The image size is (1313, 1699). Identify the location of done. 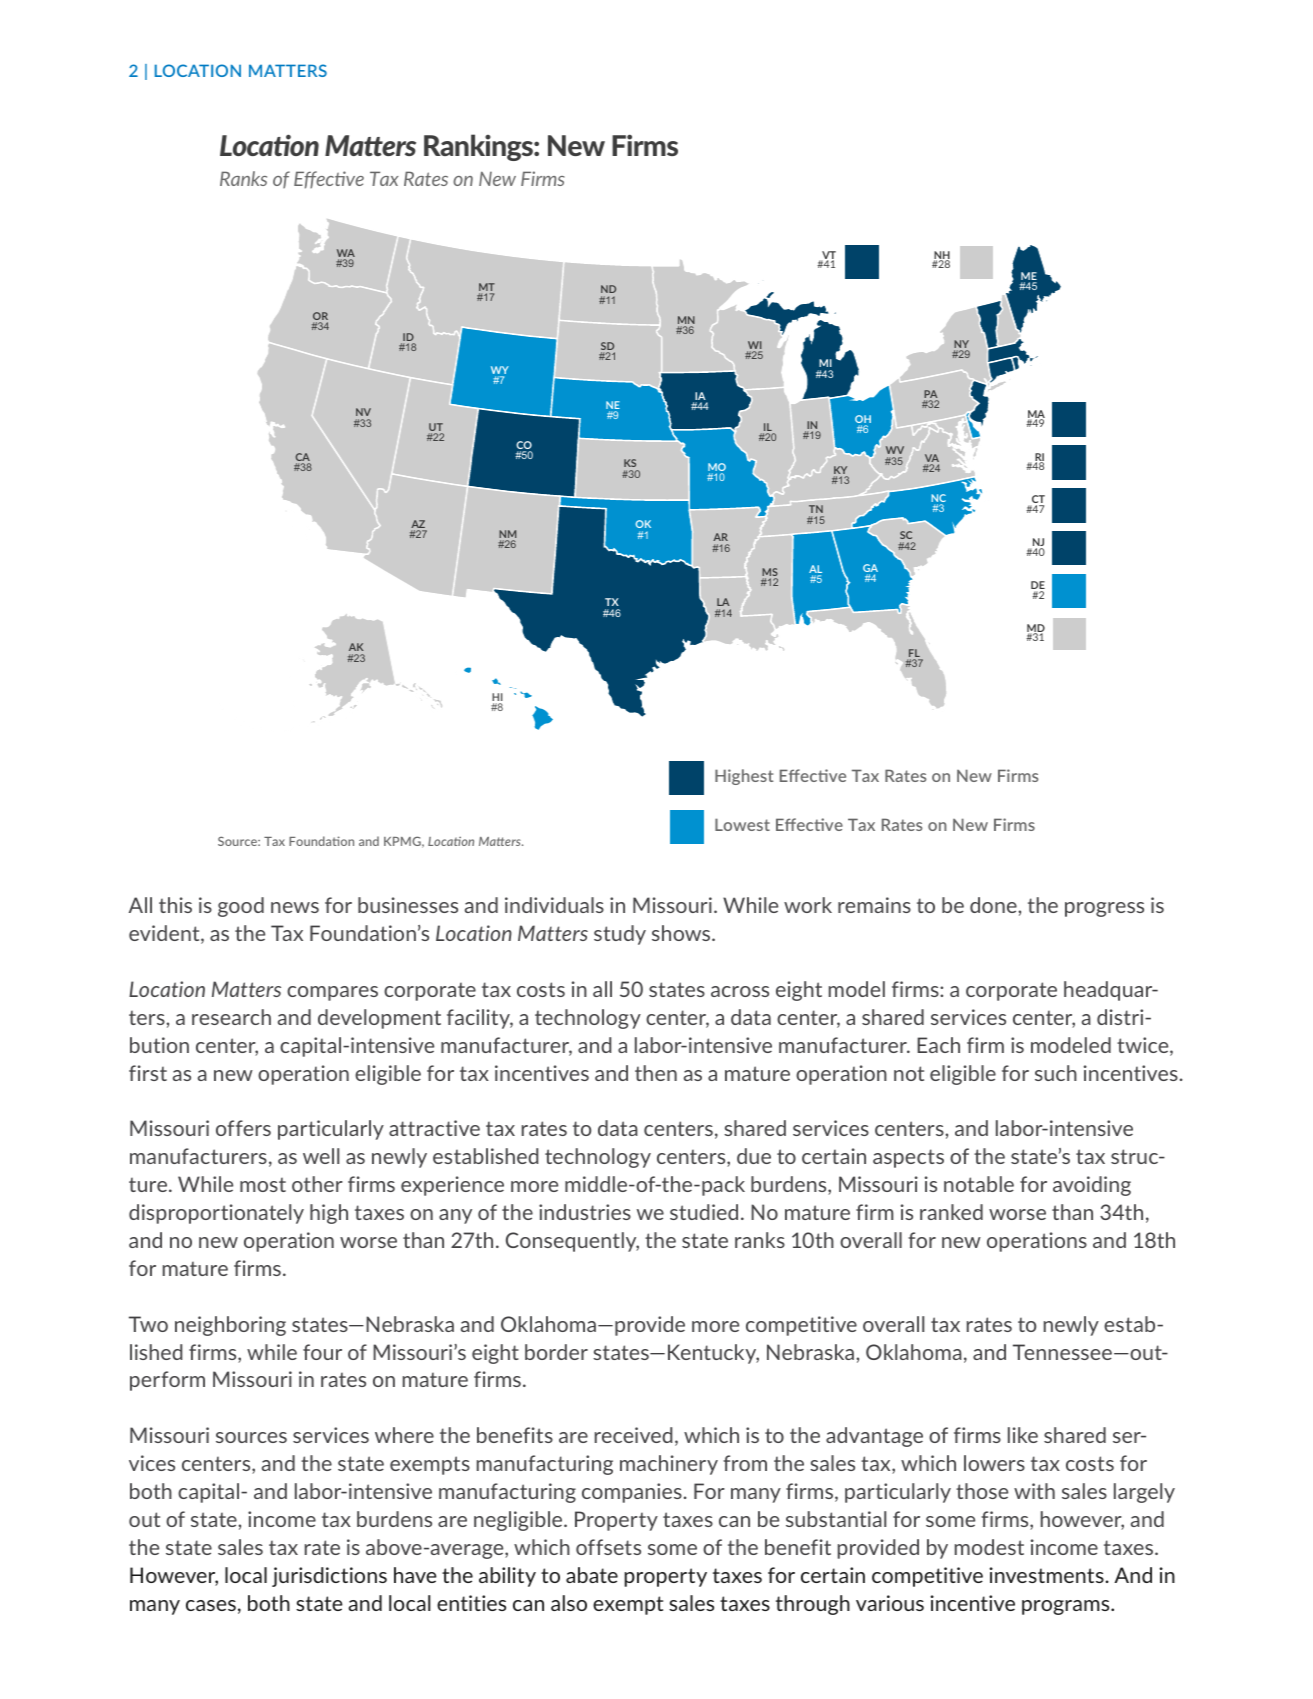
(994, 905).
